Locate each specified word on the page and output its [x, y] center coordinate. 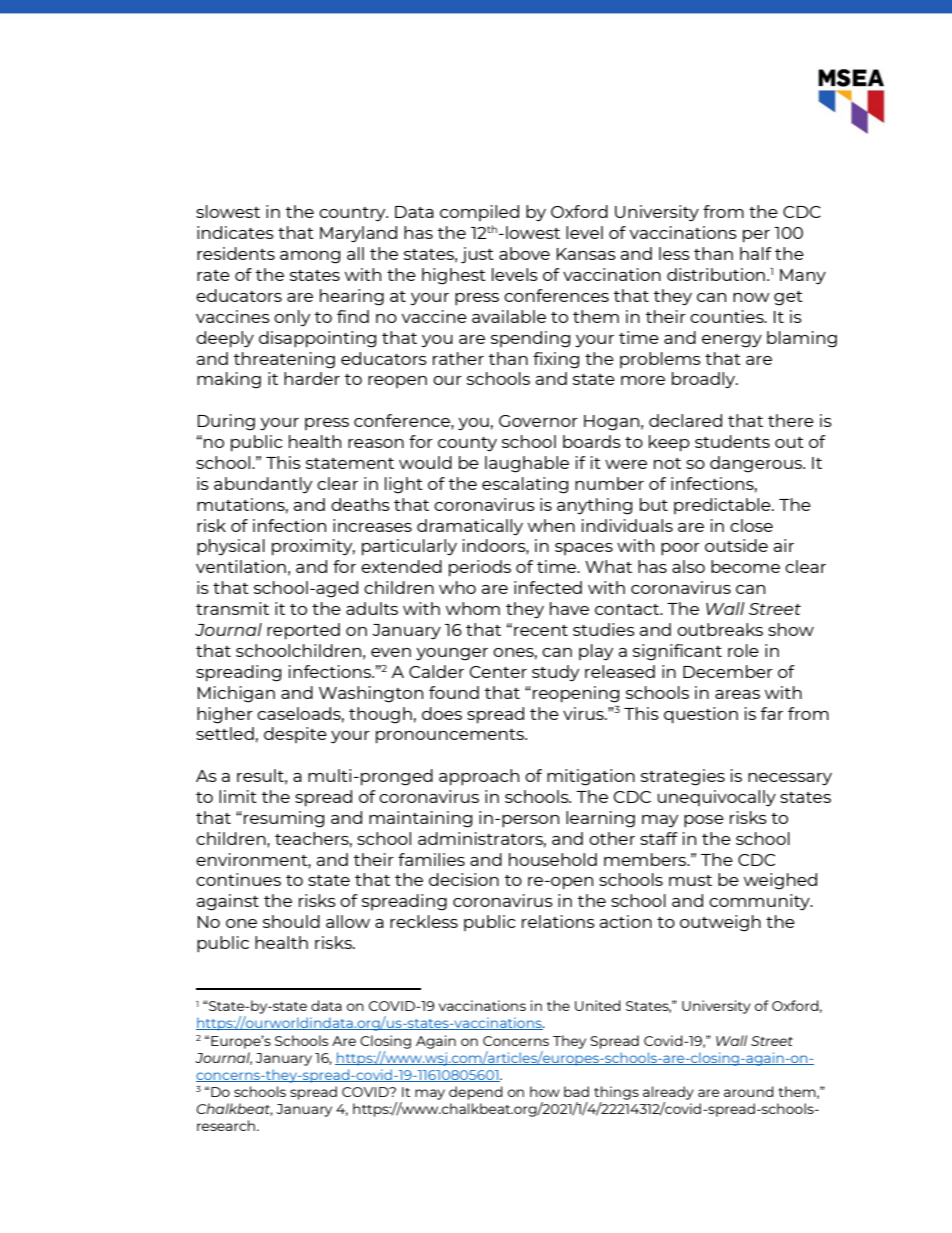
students [732, 441]
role [743, 650]
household [553, 859]
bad [576, 1091]
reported [303, 631]
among [310, 257]
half [756, 253]
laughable [527, 464]
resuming [284, 819]
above [524, 253]
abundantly [263, 485]
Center [498, 672]
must [690, 880]
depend [476, 1093]
